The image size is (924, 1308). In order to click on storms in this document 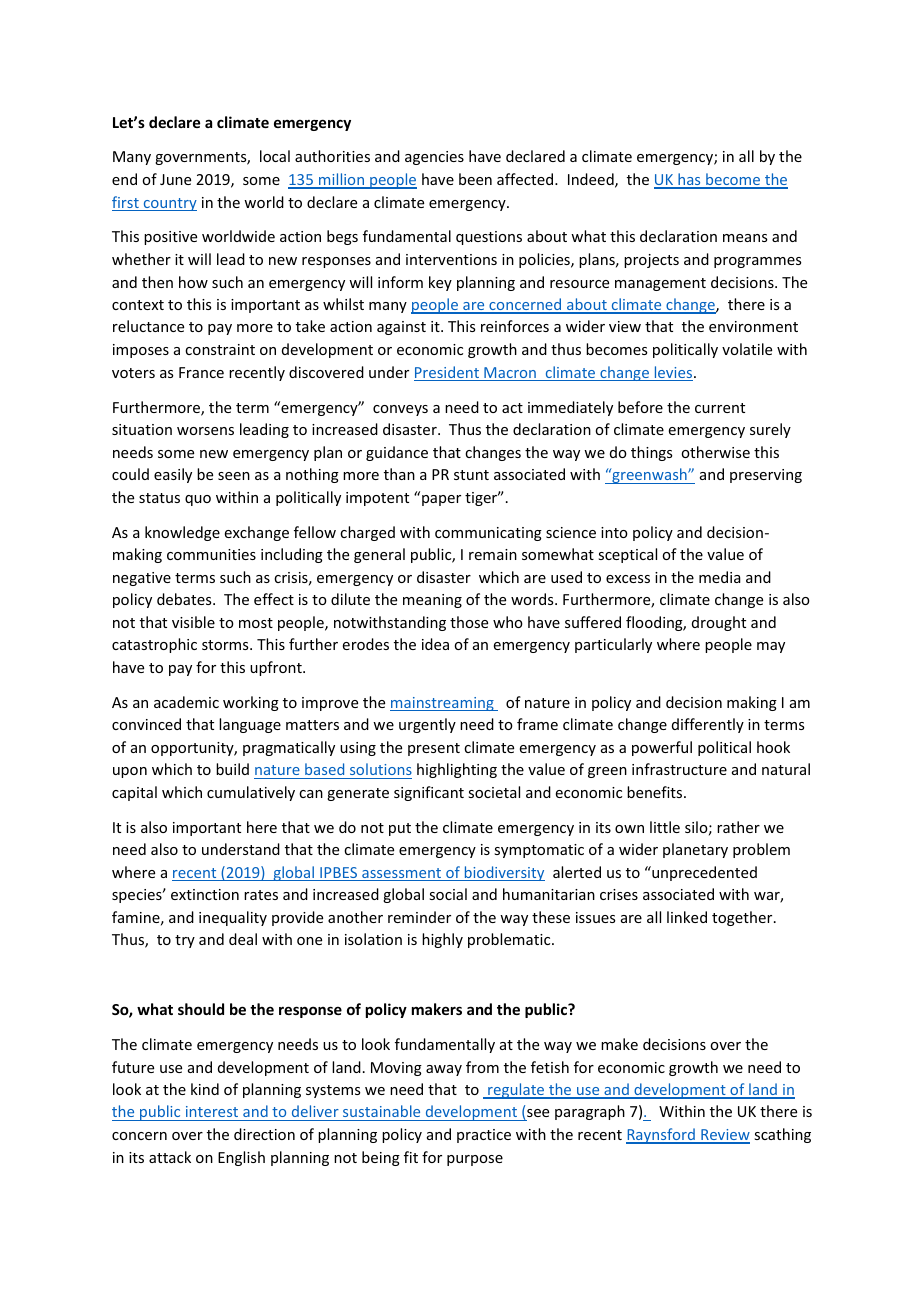, I will do `click(226, 645)`.
